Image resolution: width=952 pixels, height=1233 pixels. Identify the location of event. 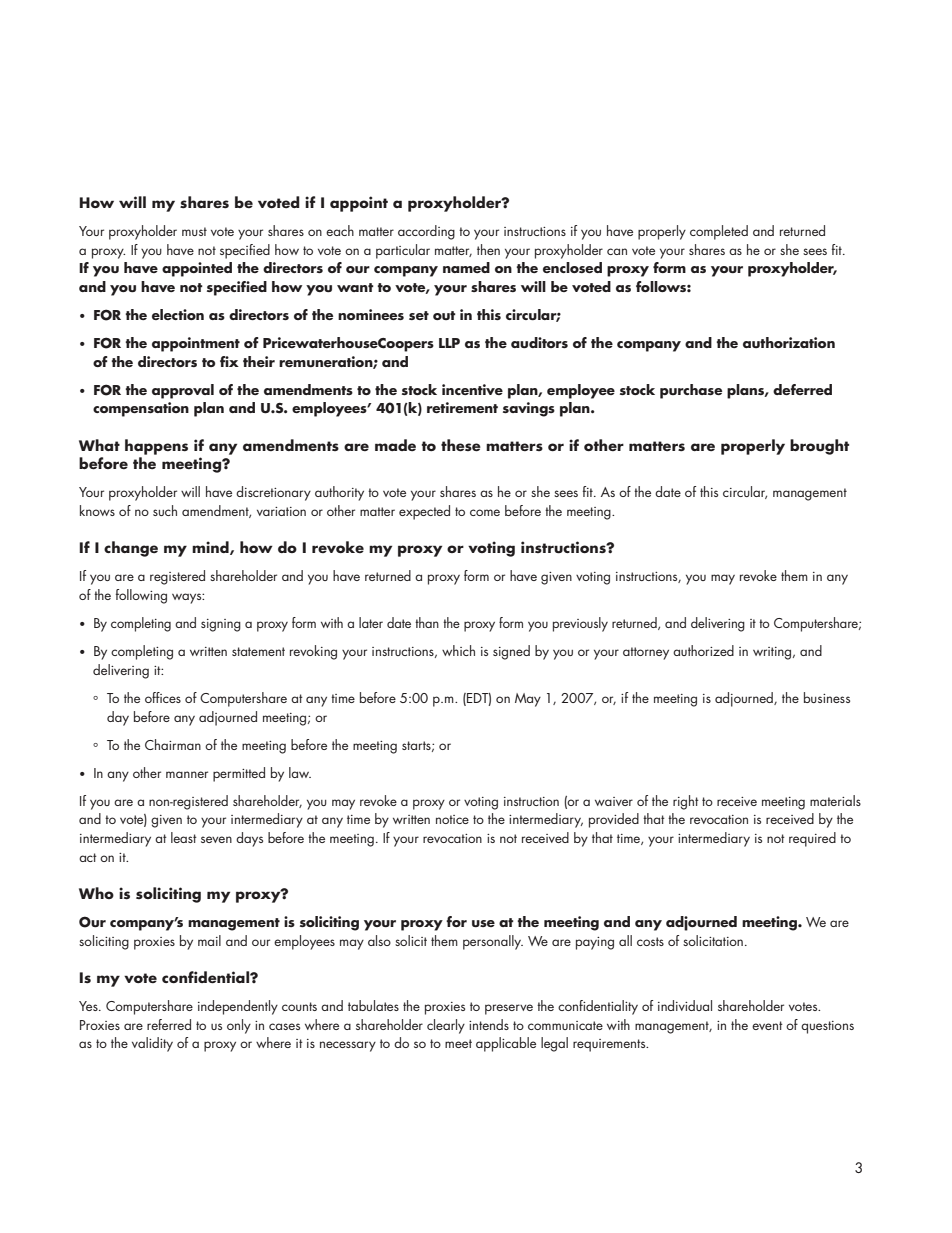
(767, 1025).
